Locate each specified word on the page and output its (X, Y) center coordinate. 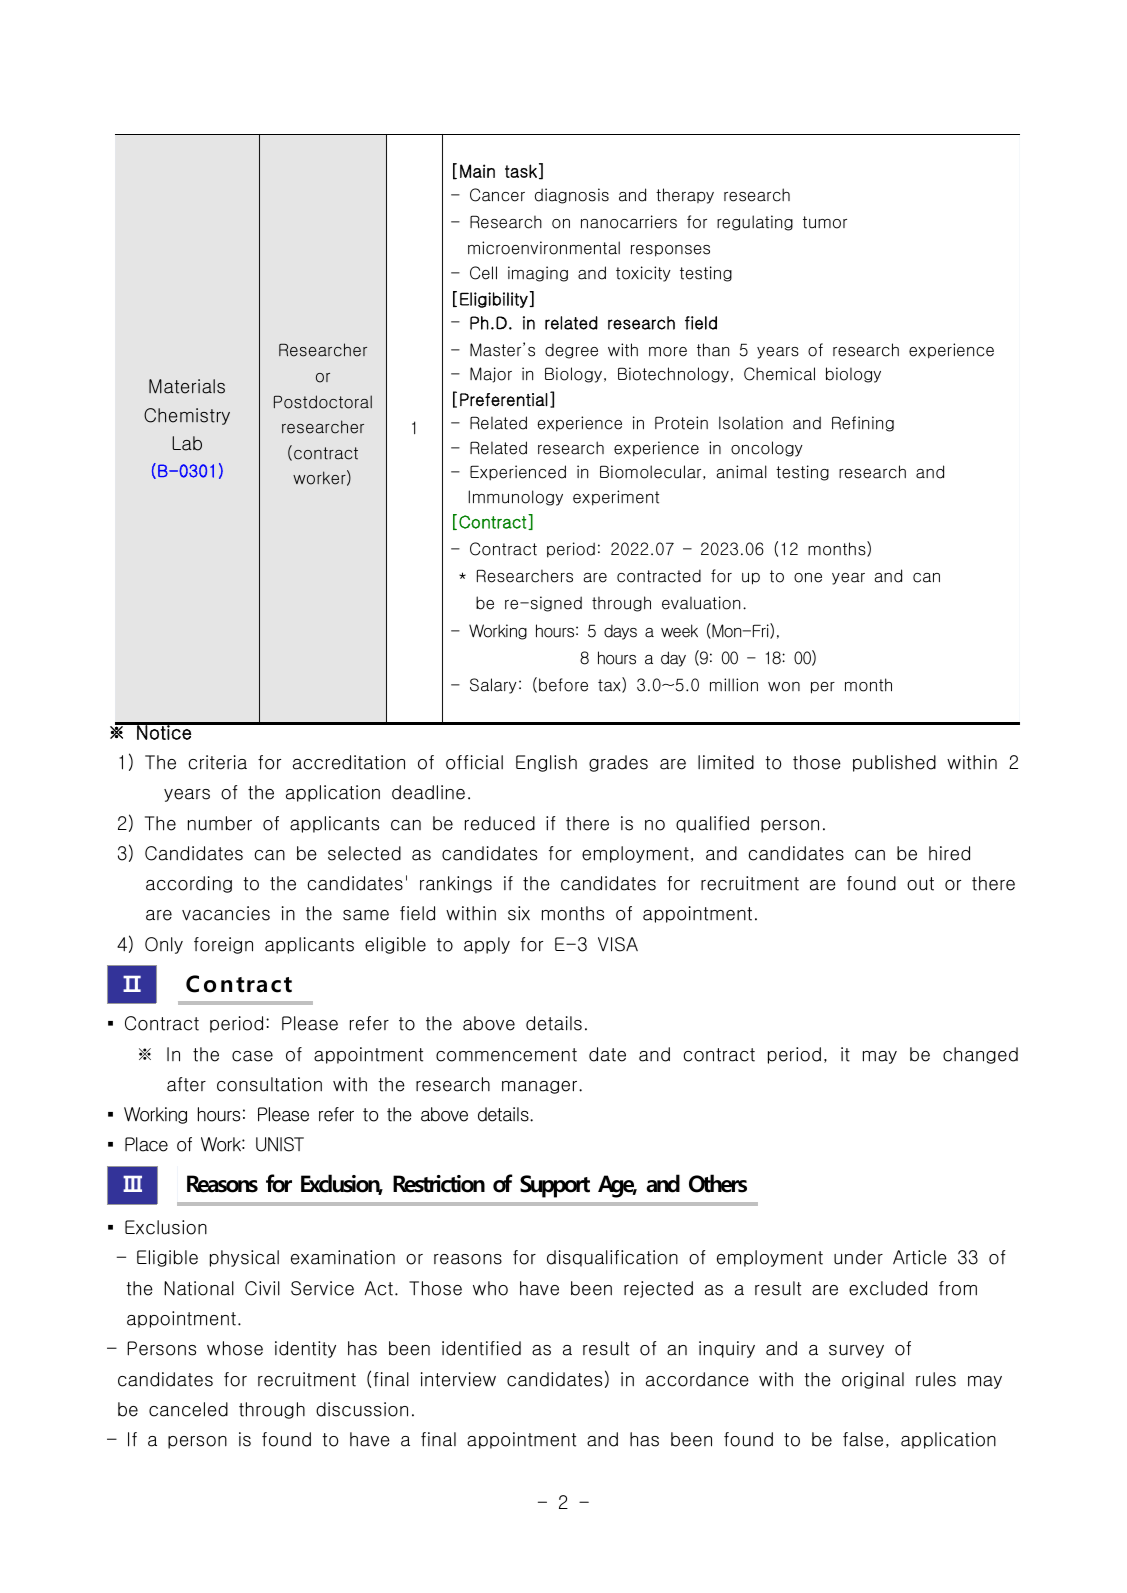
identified (481, 1348)
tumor (825, 222)
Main (477, 171)
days (620, 632)
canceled (188, 1409)
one (808, 578)
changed (980, 1055)
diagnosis (572, 196)
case (252, 1056)
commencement (506, 1055)
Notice (164, 731)
